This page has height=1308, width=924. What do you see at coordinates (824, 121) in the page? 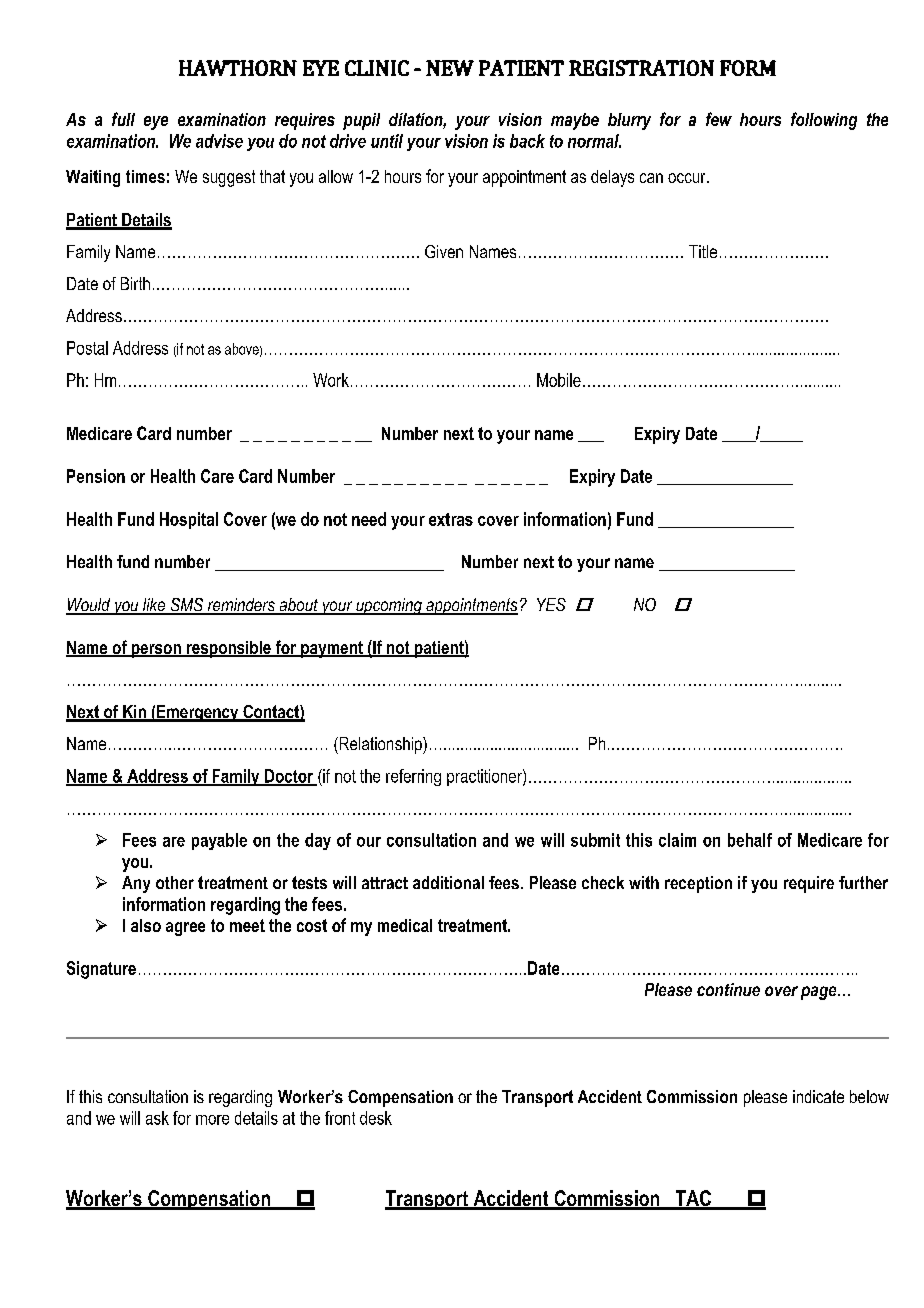
I see `following` at bounding box center [824, 121].
